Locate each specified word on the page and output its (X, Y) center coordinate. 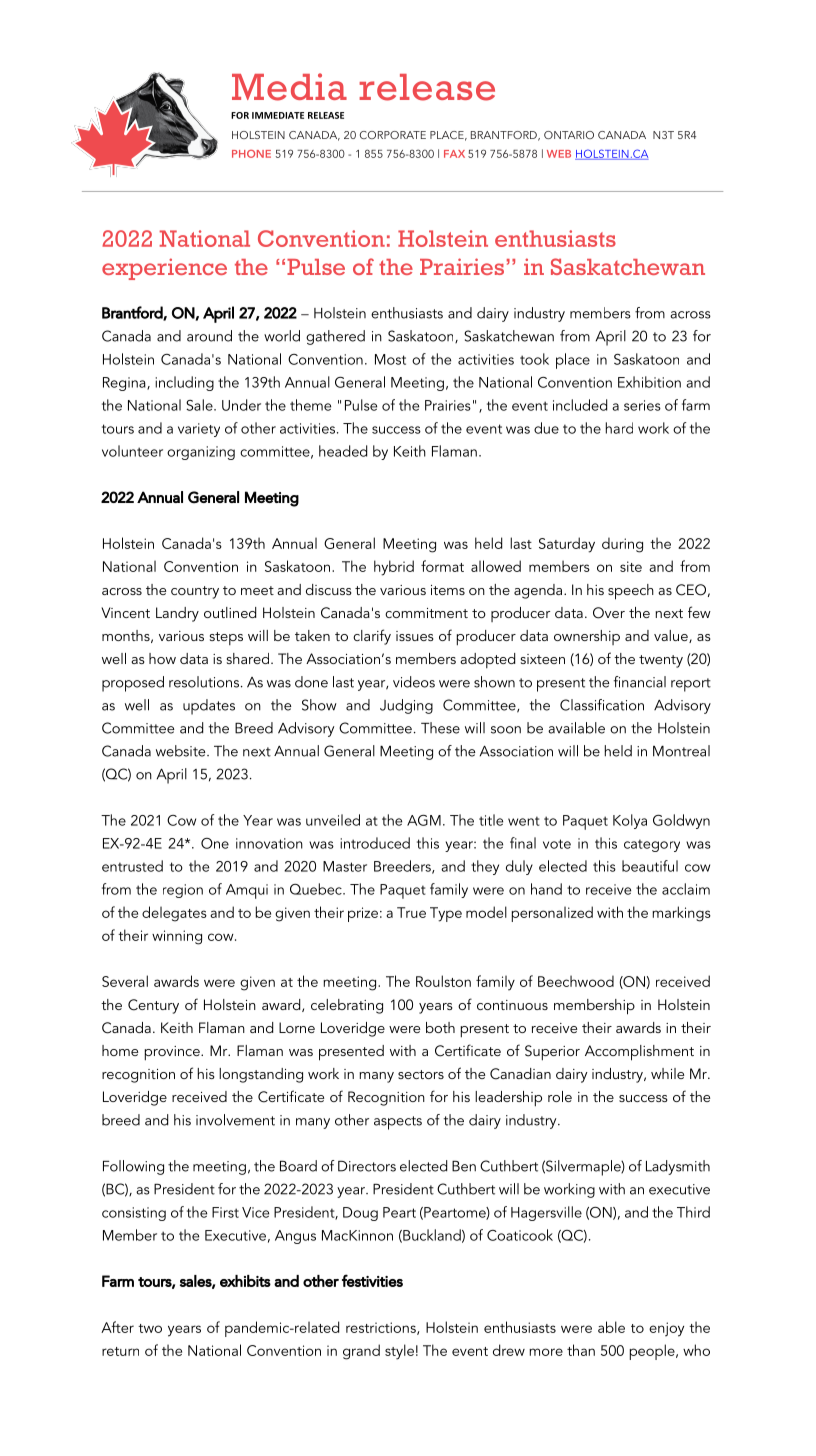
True (411, 912)
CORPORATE (393, 135)
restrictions (382, 1328)
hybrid (394, 568)
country (195, 592)
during (622, 545)
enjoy (666, 1329)
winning (177, 937)
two (150, 1328)
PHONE (251, 154)
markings (681, 914)
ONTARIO (569, 135)
